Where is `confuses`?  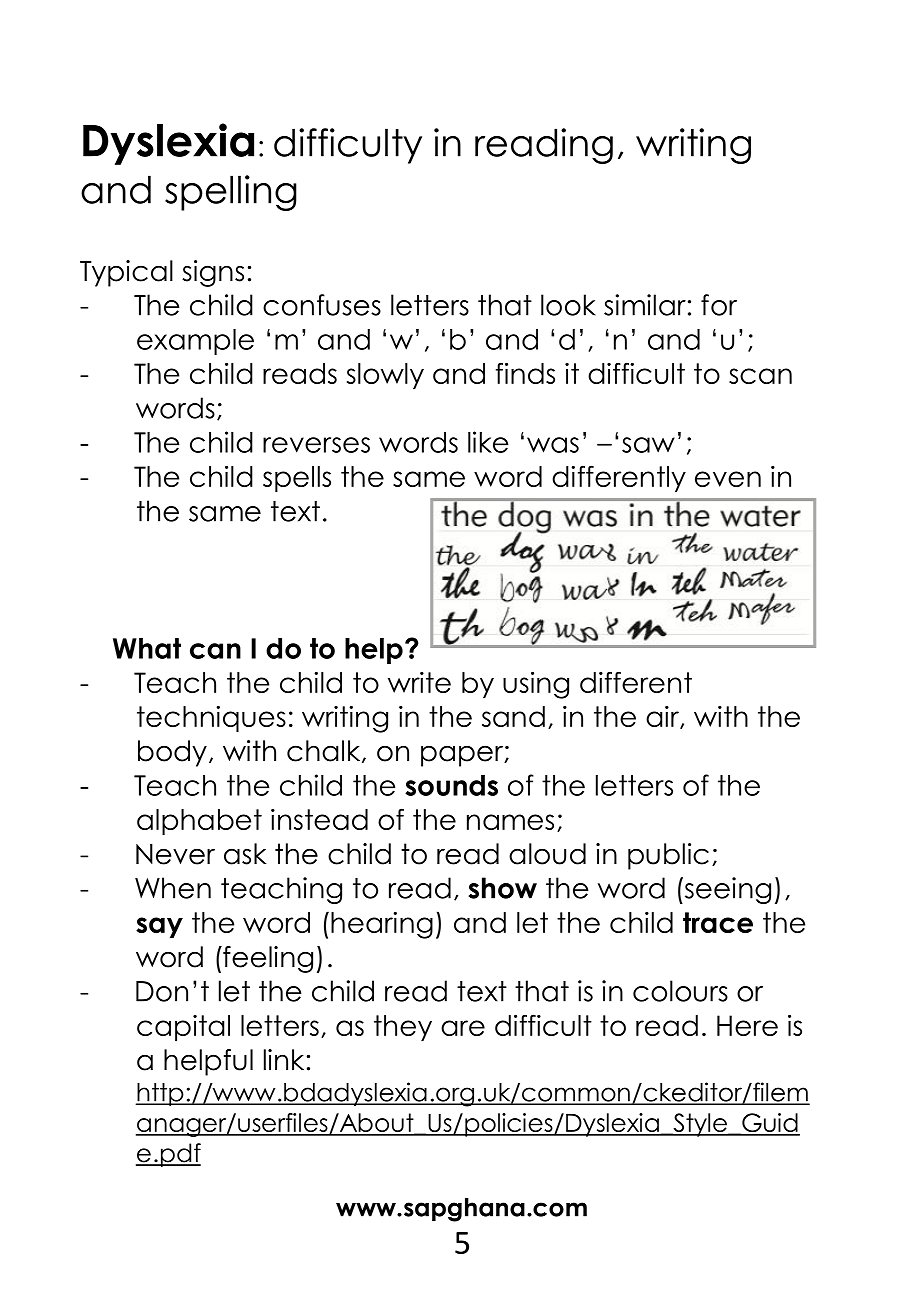 confuses is located at coordinates (322, 305).
